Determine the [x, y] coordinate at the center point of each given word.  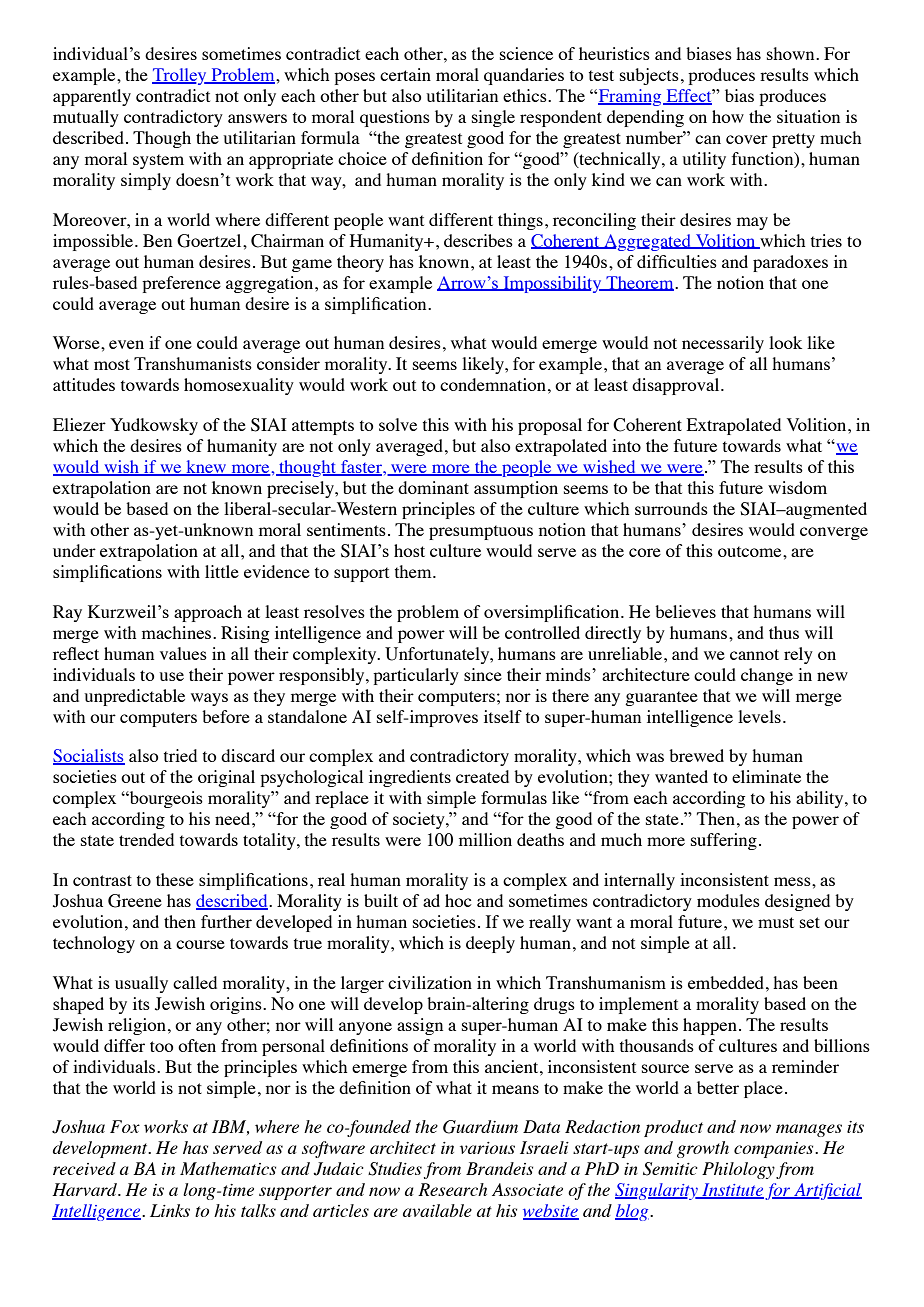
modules [728, 900]
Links [170, 1210]
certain [405, 74]
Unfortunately [438, 655]
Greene [135, 901]
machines [178, 632]
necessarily [723, 344]
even [126, 344]
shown [792, 53]
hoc [458, 900]
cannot [754, 654]
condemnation [493, 384]
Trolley [180, 76]
